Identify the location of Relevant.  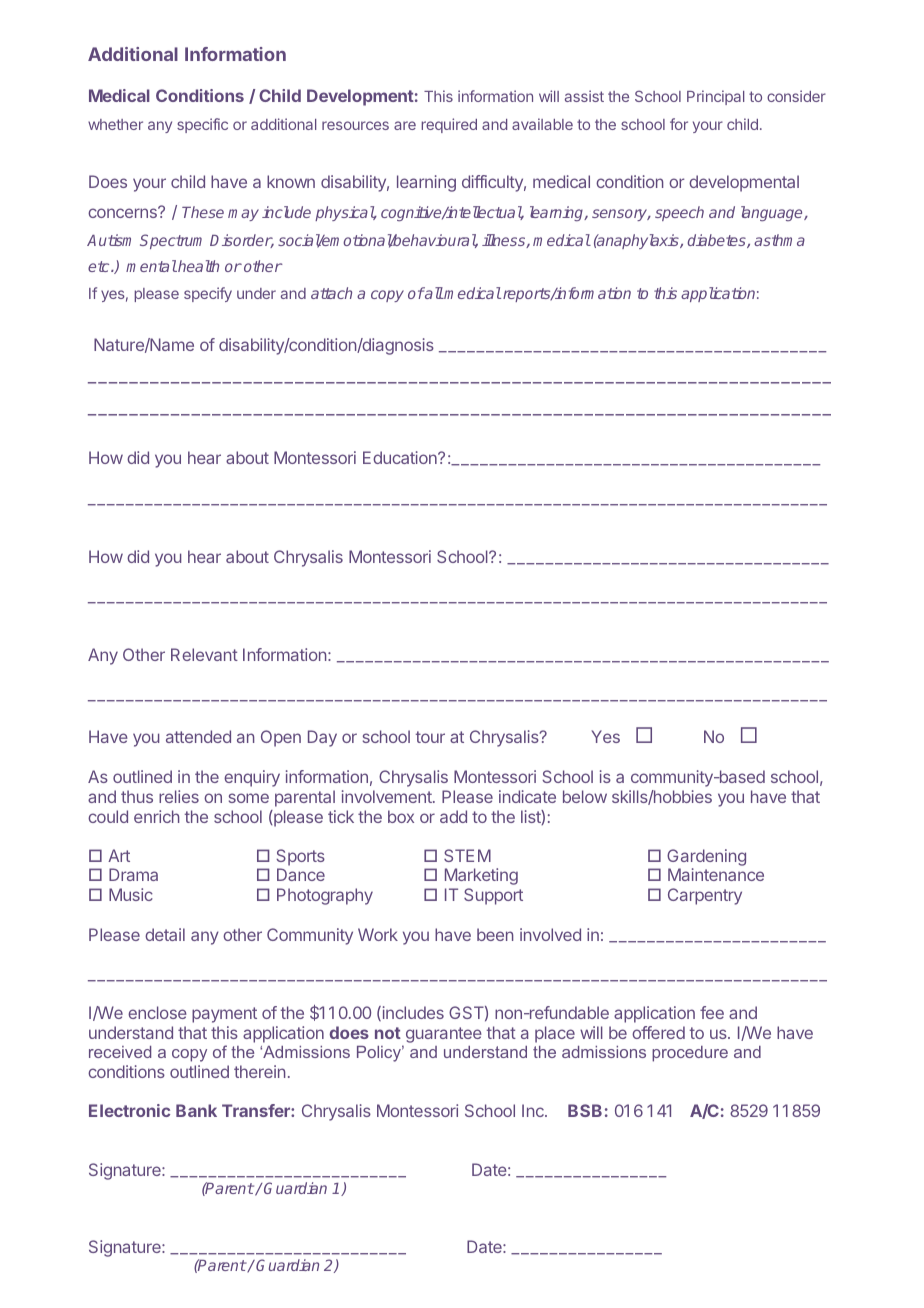
(204, 654).
